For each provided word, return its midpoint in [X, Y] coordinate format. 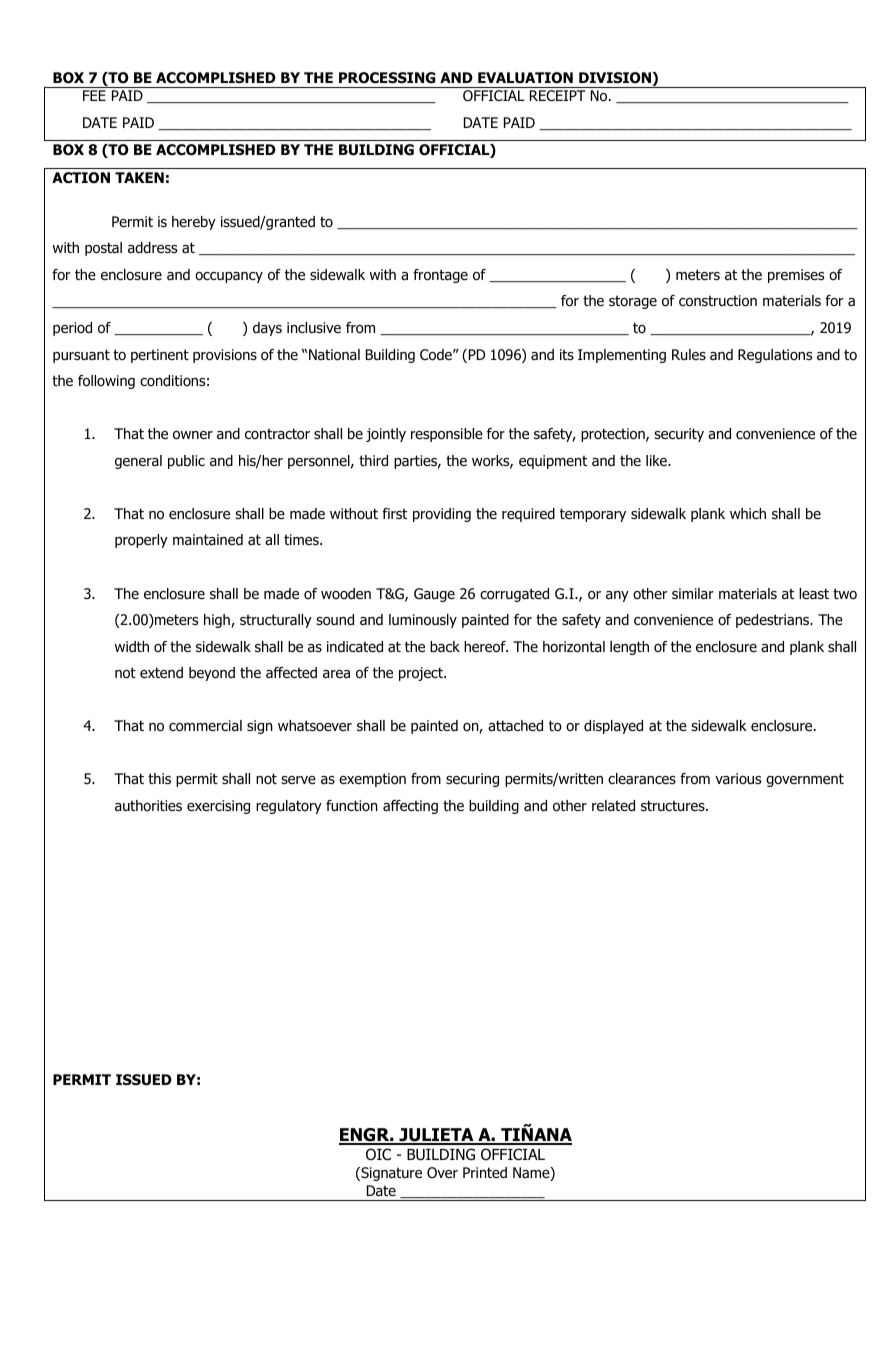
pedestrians [774, 621]
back [445, 647]
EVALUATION [525, 78]
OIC [378, 1154]
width [132, 646]
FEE [94, 95]
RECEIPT [557, 95]
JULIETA [436, 1136]
